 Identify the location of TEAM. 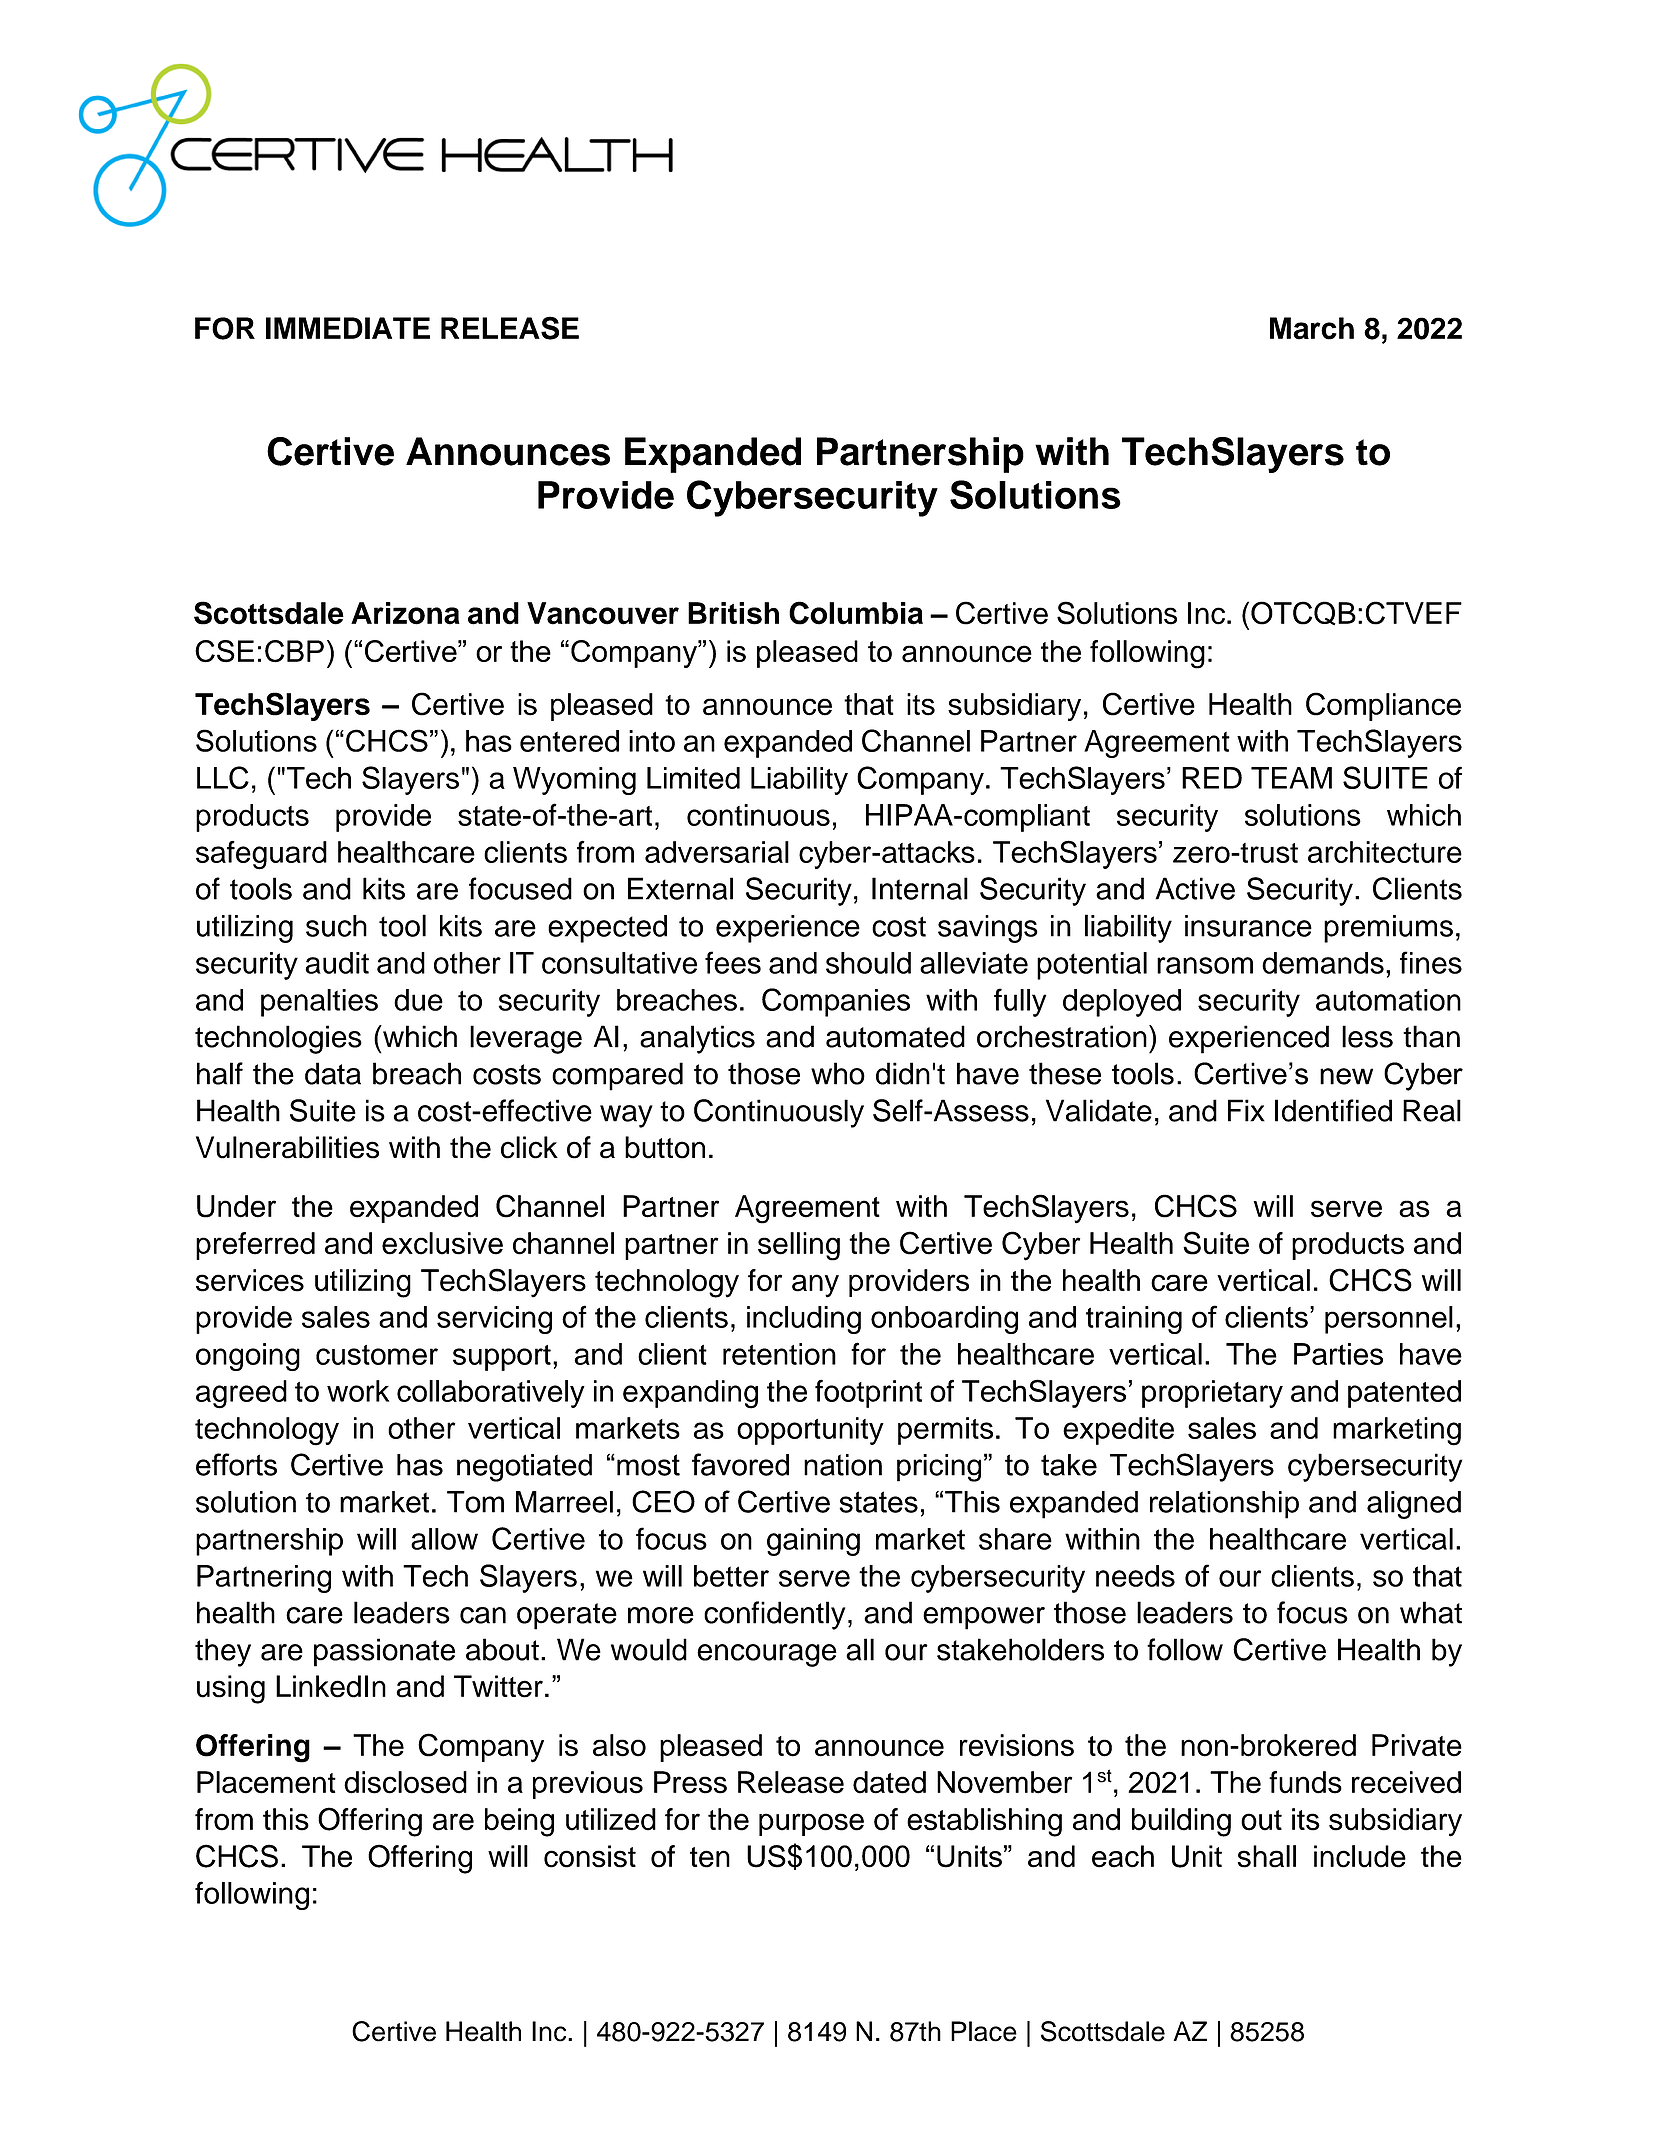
(1291, 778).
